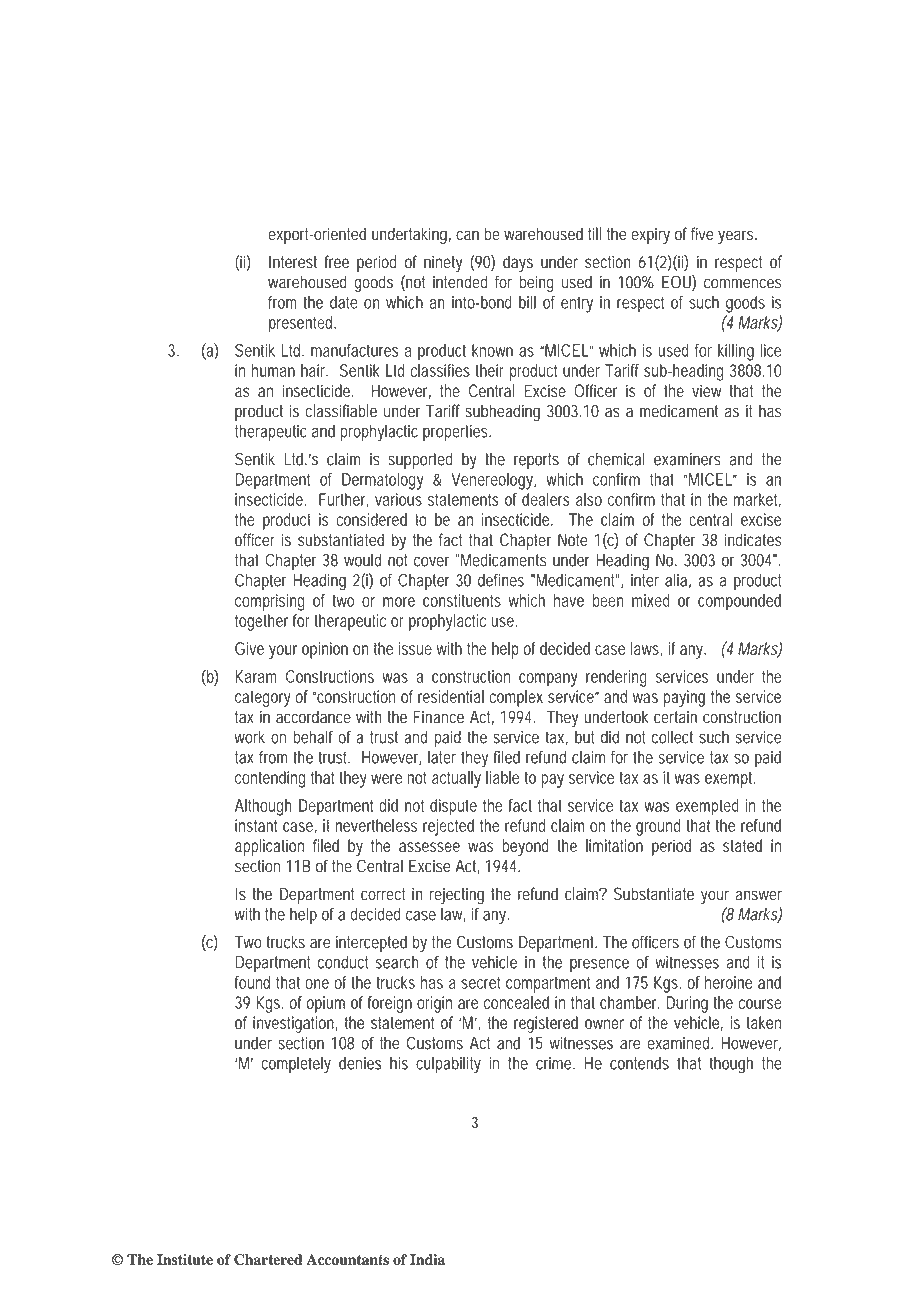 The width and height of the screenshot is (924, 1307). I want to click on contends, so click(639, 1063).
